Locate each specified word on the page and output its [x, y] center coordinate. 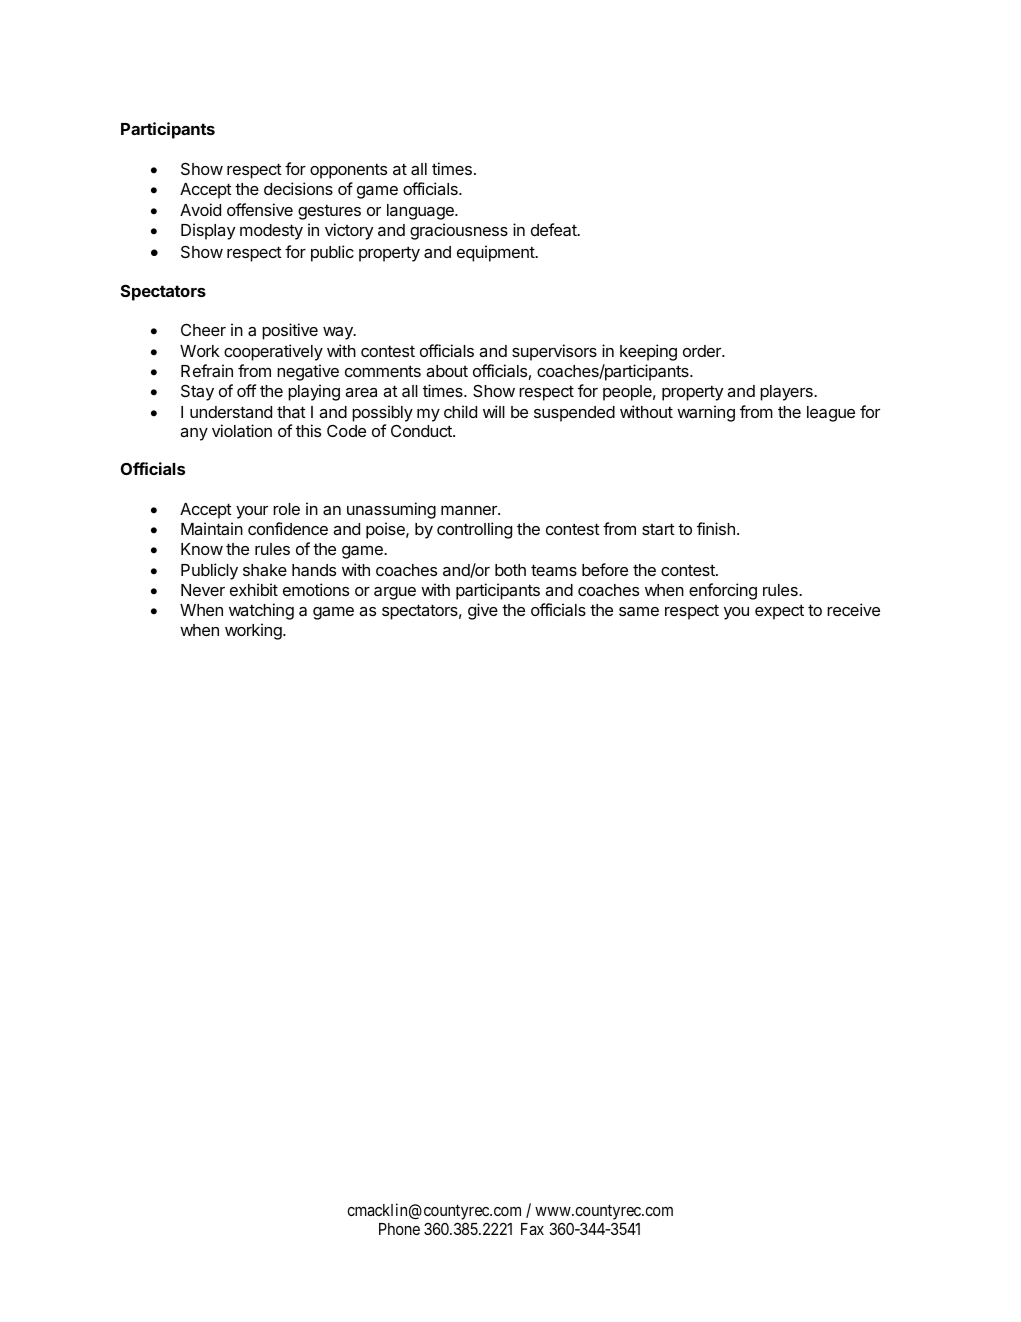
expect [779, 612]
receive [853, 609]
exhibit [254, 589]
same [639, 611]
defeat [555, 229]
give [483, 611]
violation [242, 430]
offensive [260, 209]
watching [261, 611]
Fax [532, 1229]
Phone [399, 1229]
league [831, 414]
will [494, 411]
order [703, 351]
